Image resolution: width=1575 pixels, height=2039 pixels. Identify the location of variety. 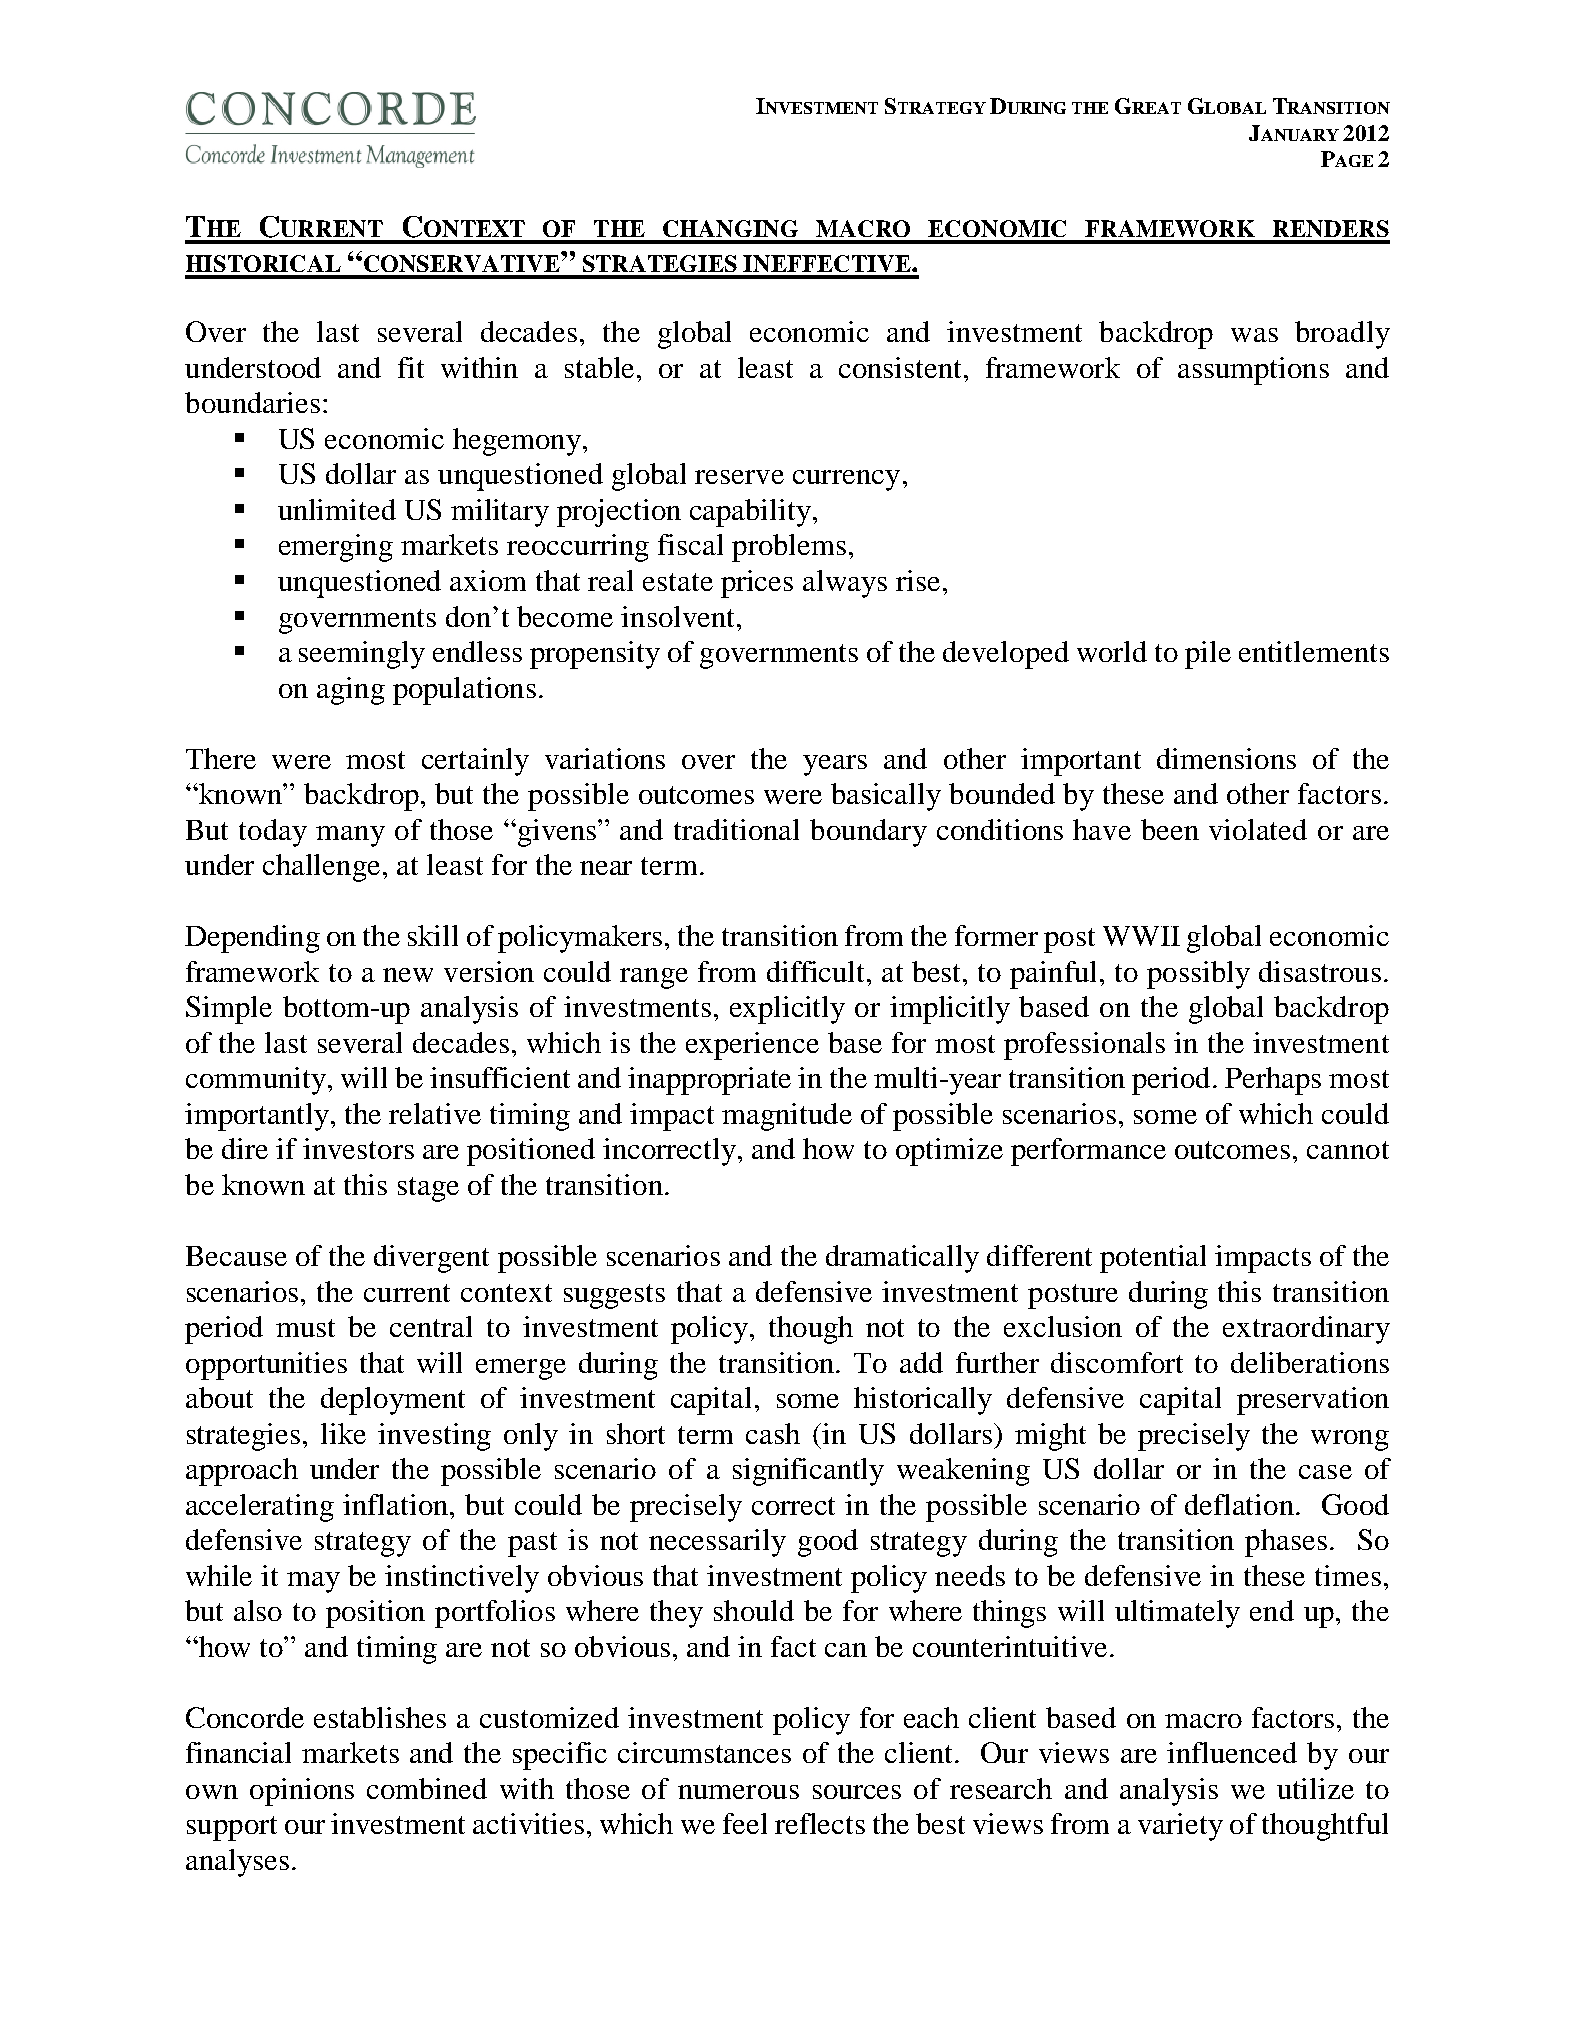
(1180, 1827).
